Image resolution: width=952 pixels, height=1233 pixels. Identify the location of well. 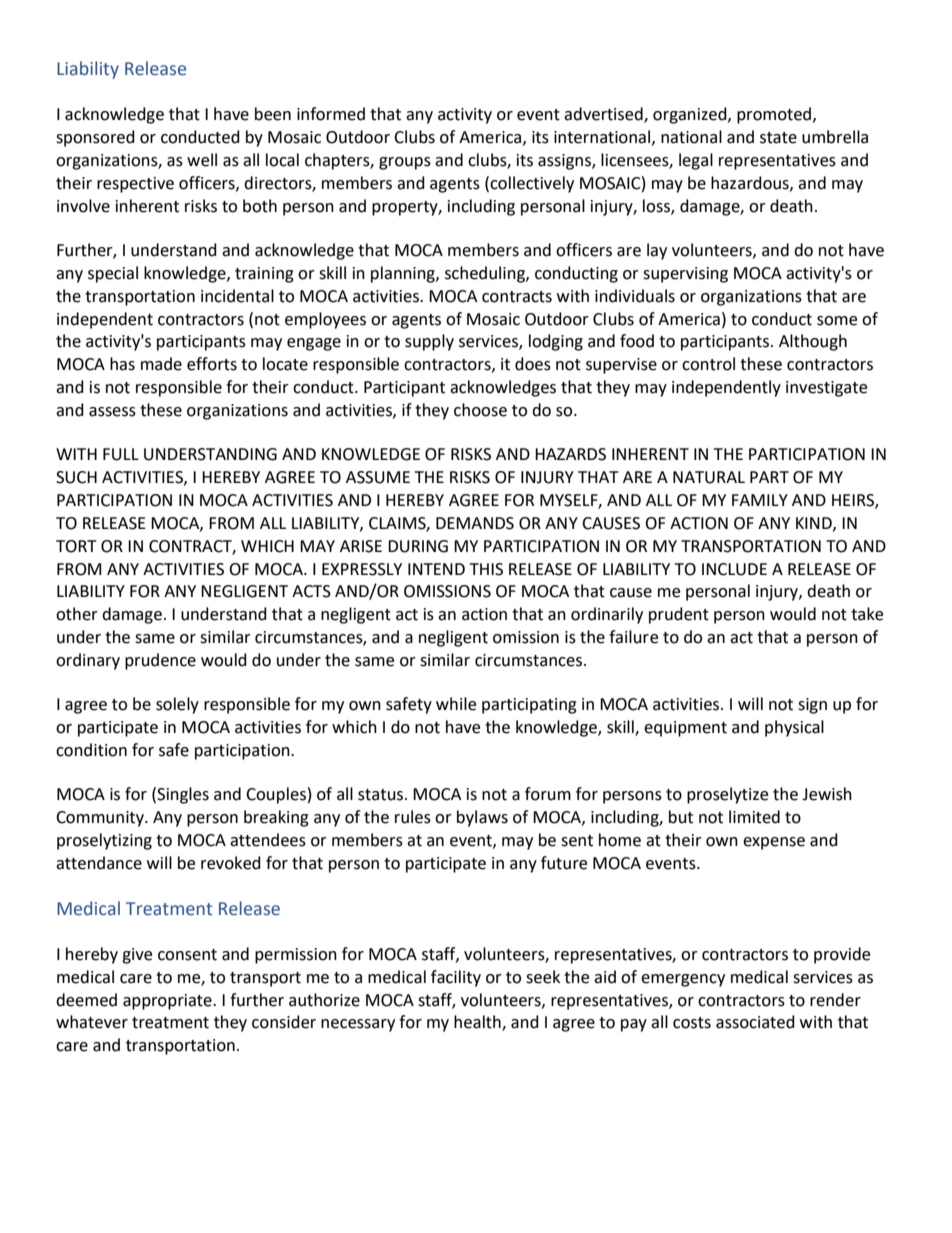
(202, 160).
